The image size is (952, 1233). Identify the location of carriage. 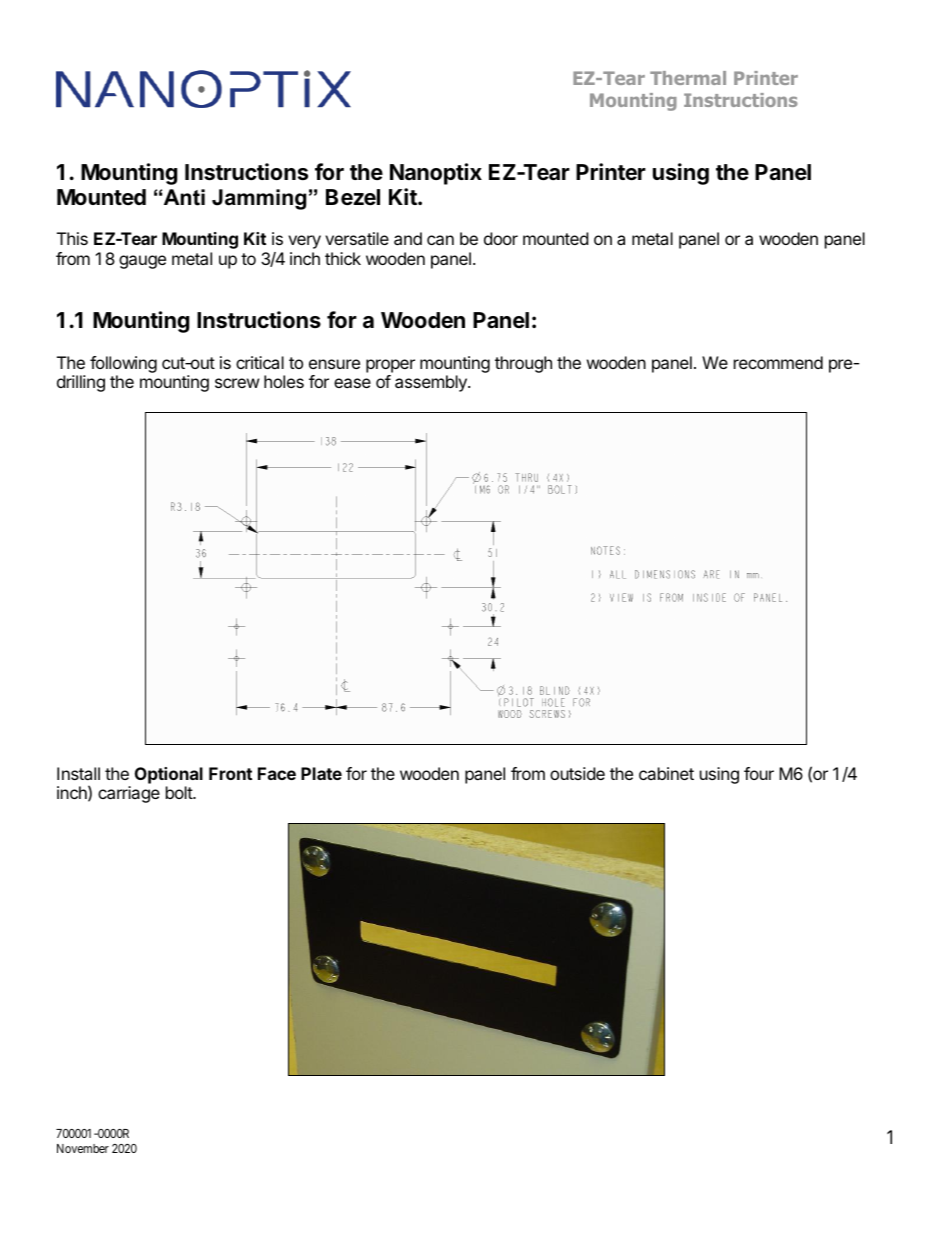
(129, 794).
